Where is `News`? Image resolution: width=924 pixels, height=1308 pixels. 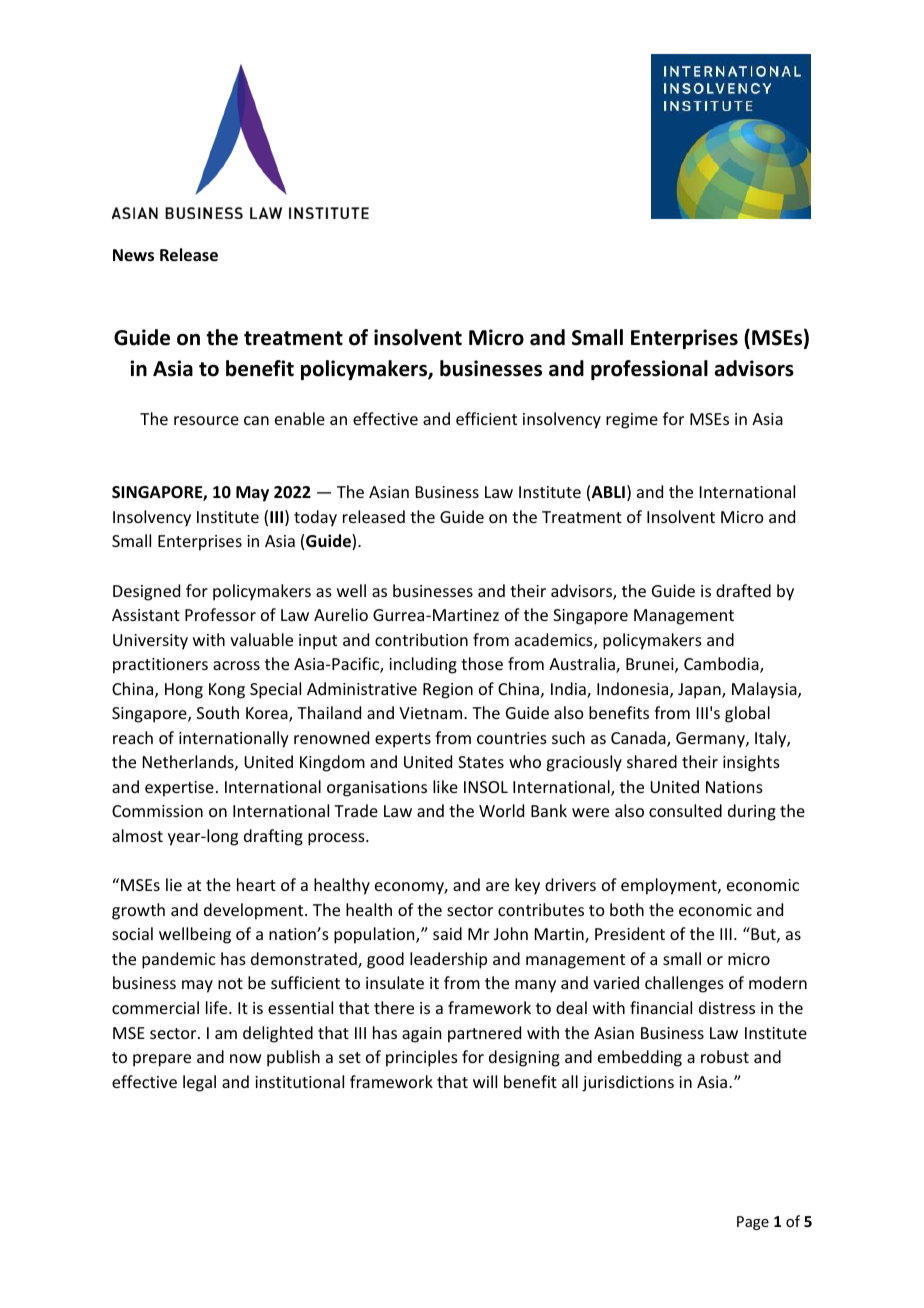 News is located at coordinates (133, 255).
